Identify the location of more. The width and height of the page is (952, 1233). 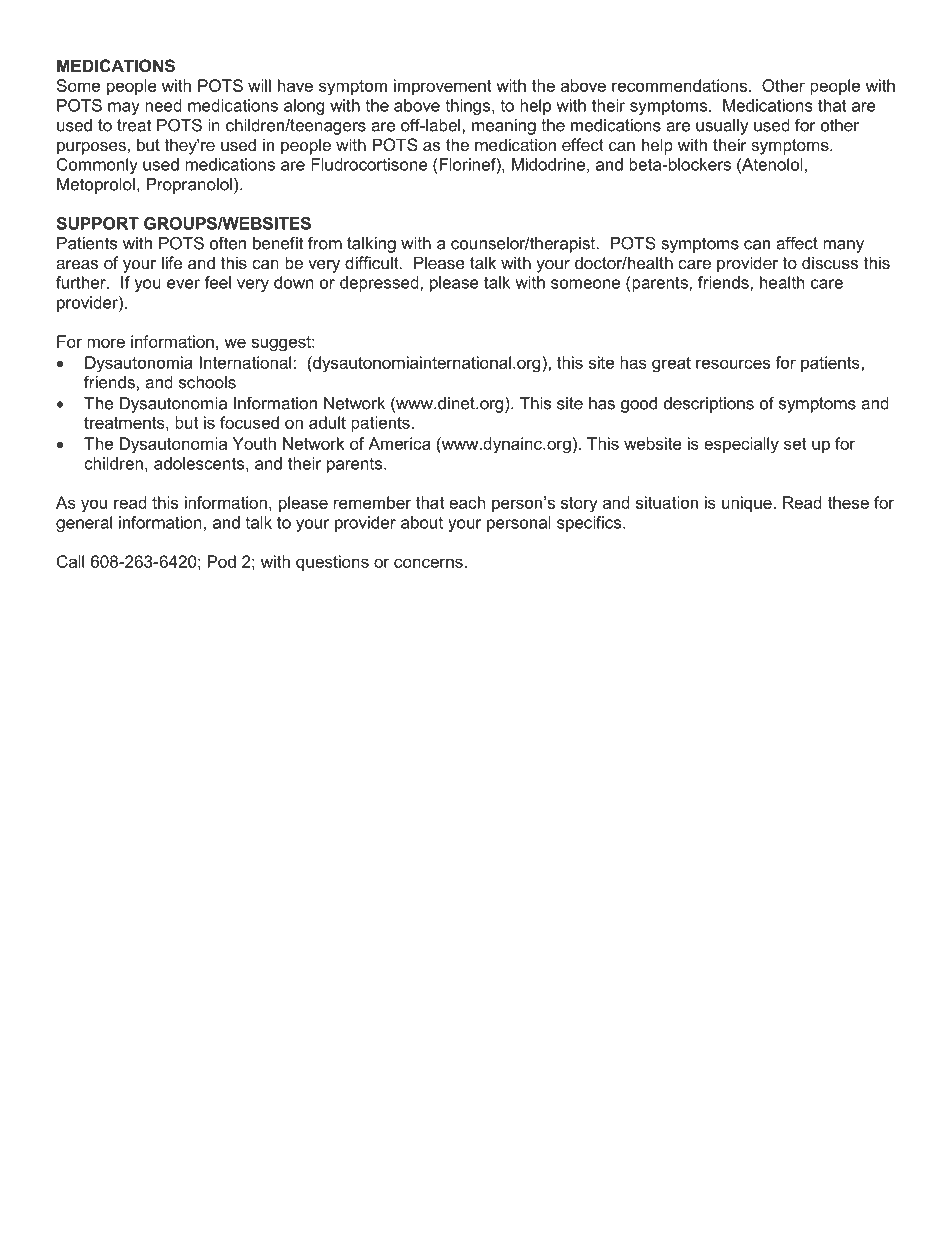
(106, 343).
